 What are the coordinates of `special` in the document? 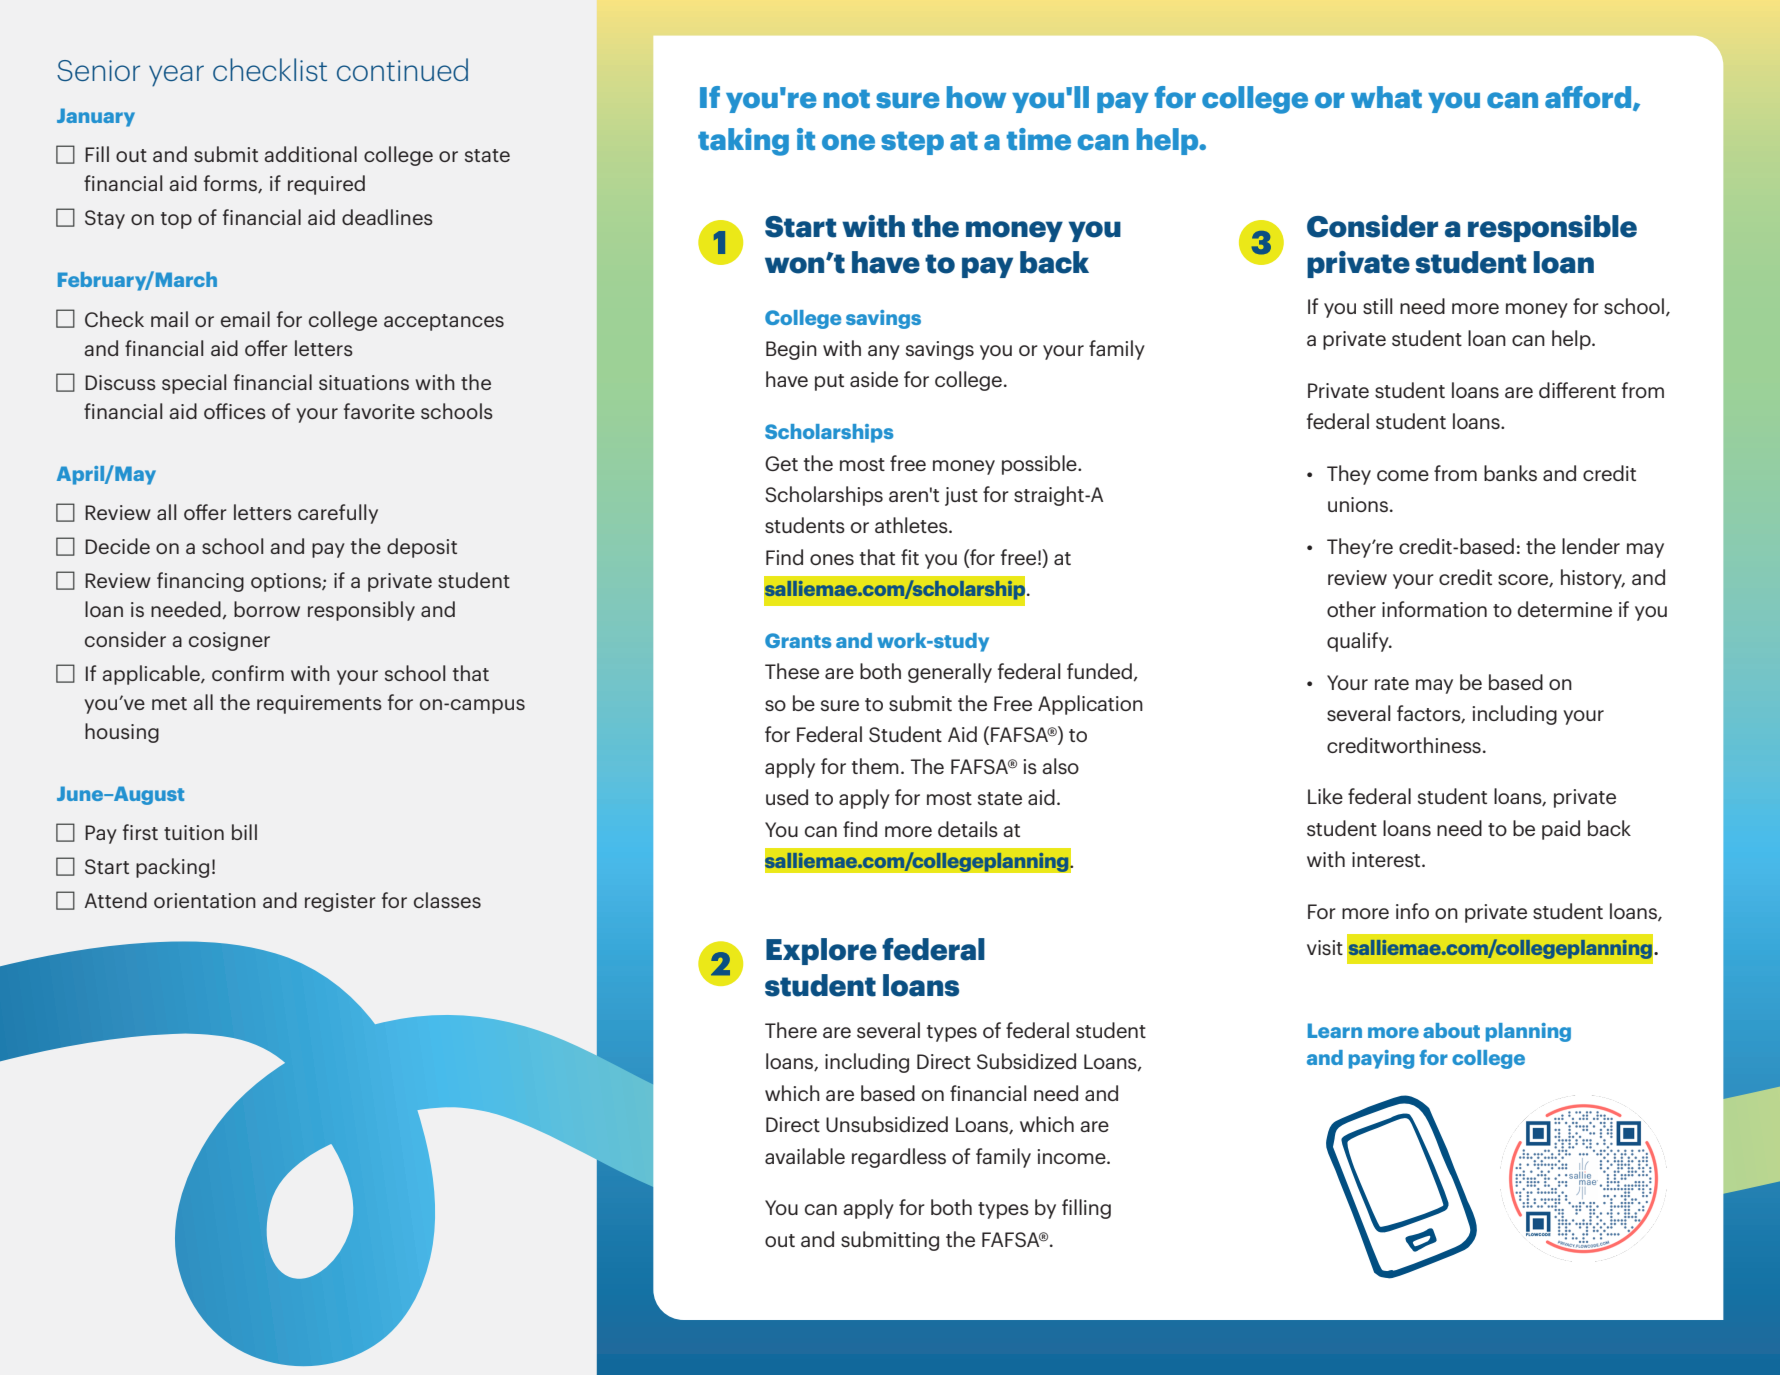 It's located at (194, 384).
